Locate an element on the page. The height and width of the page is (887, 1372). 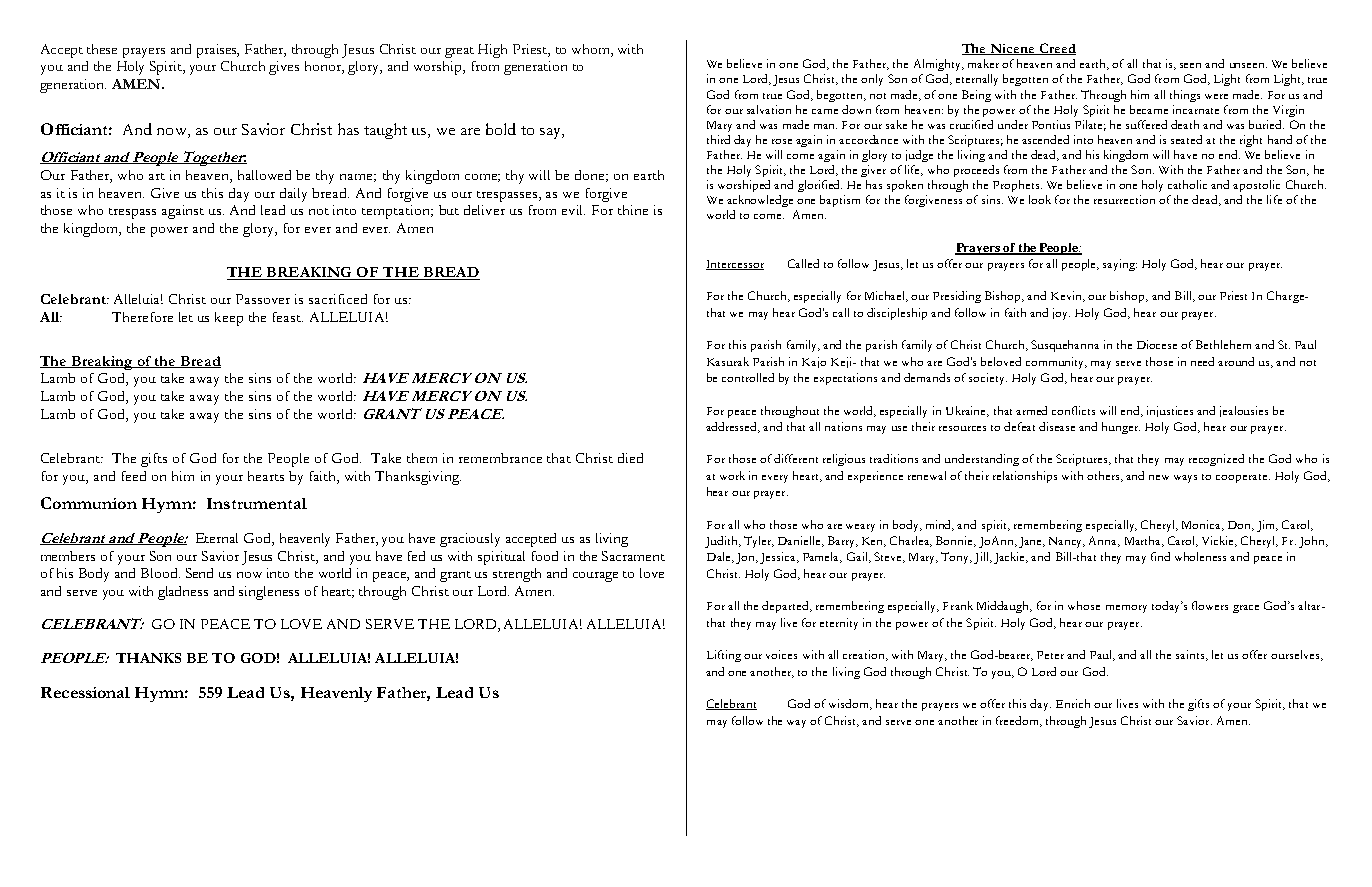
Passover is located at coordinates (263, 299).
